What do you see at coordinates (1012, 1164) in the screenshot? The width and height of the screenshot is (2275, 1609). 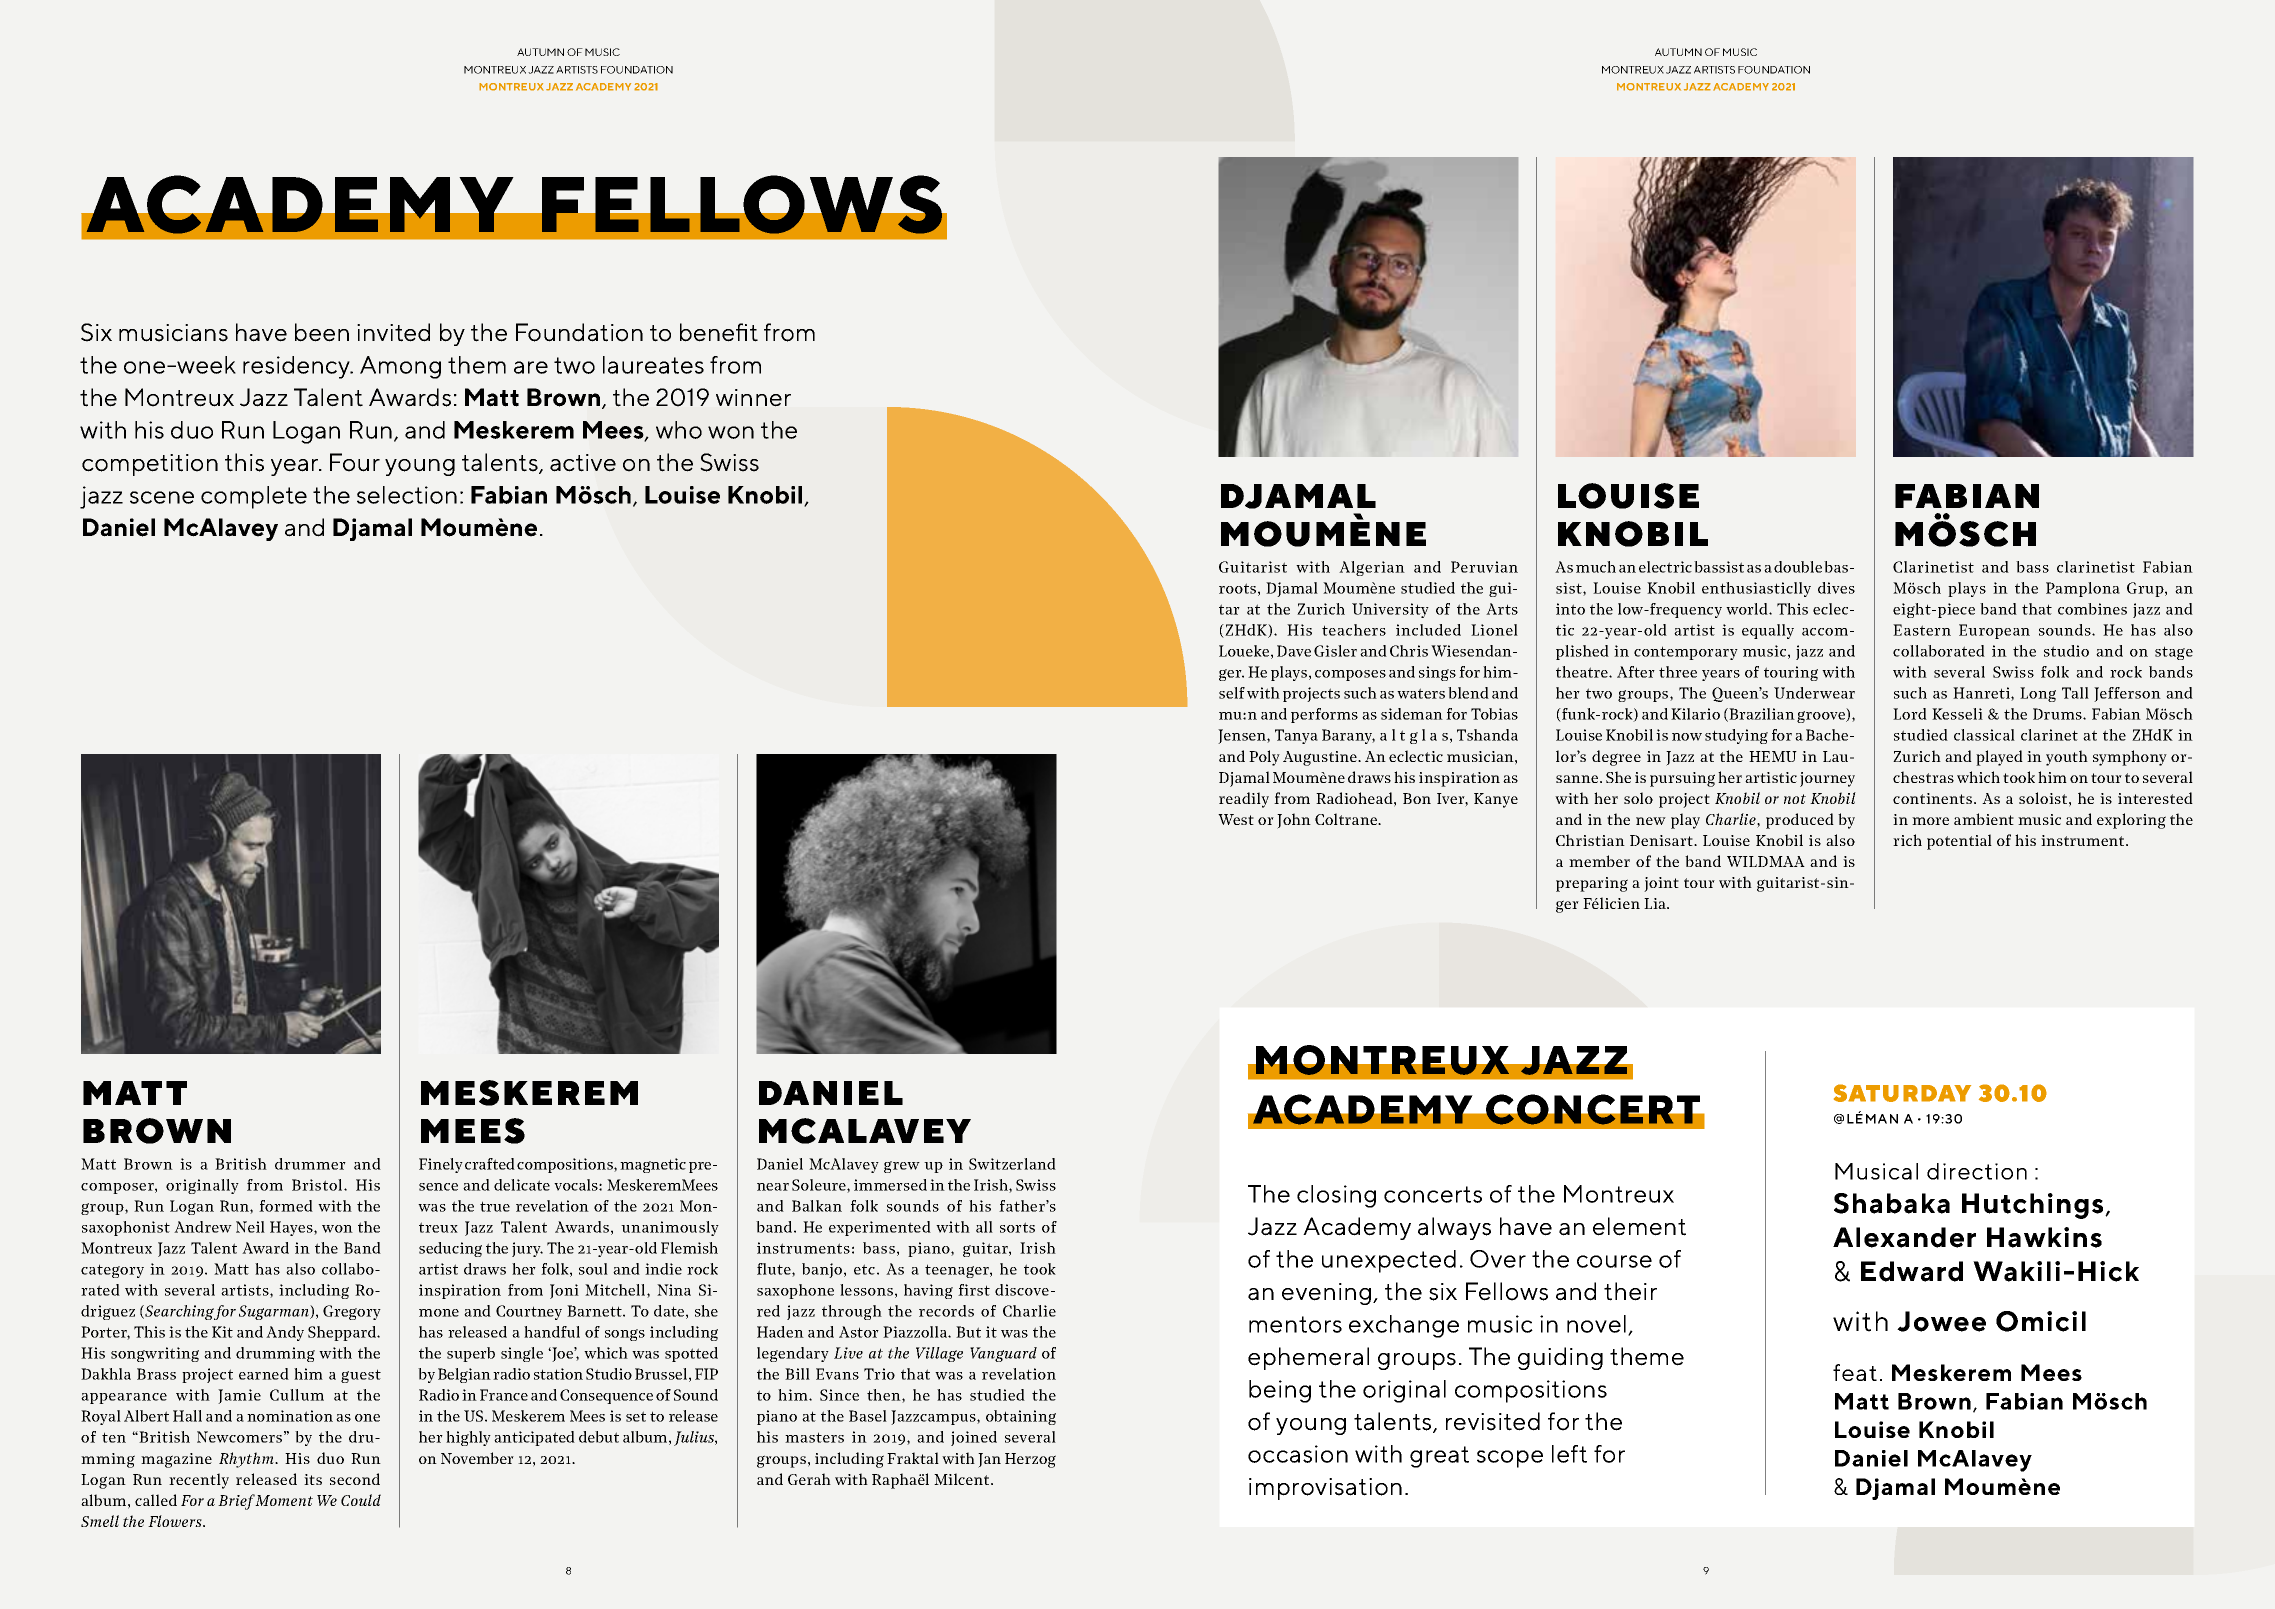 I see `Switzerland` at bounding box center [1012, 1164].
